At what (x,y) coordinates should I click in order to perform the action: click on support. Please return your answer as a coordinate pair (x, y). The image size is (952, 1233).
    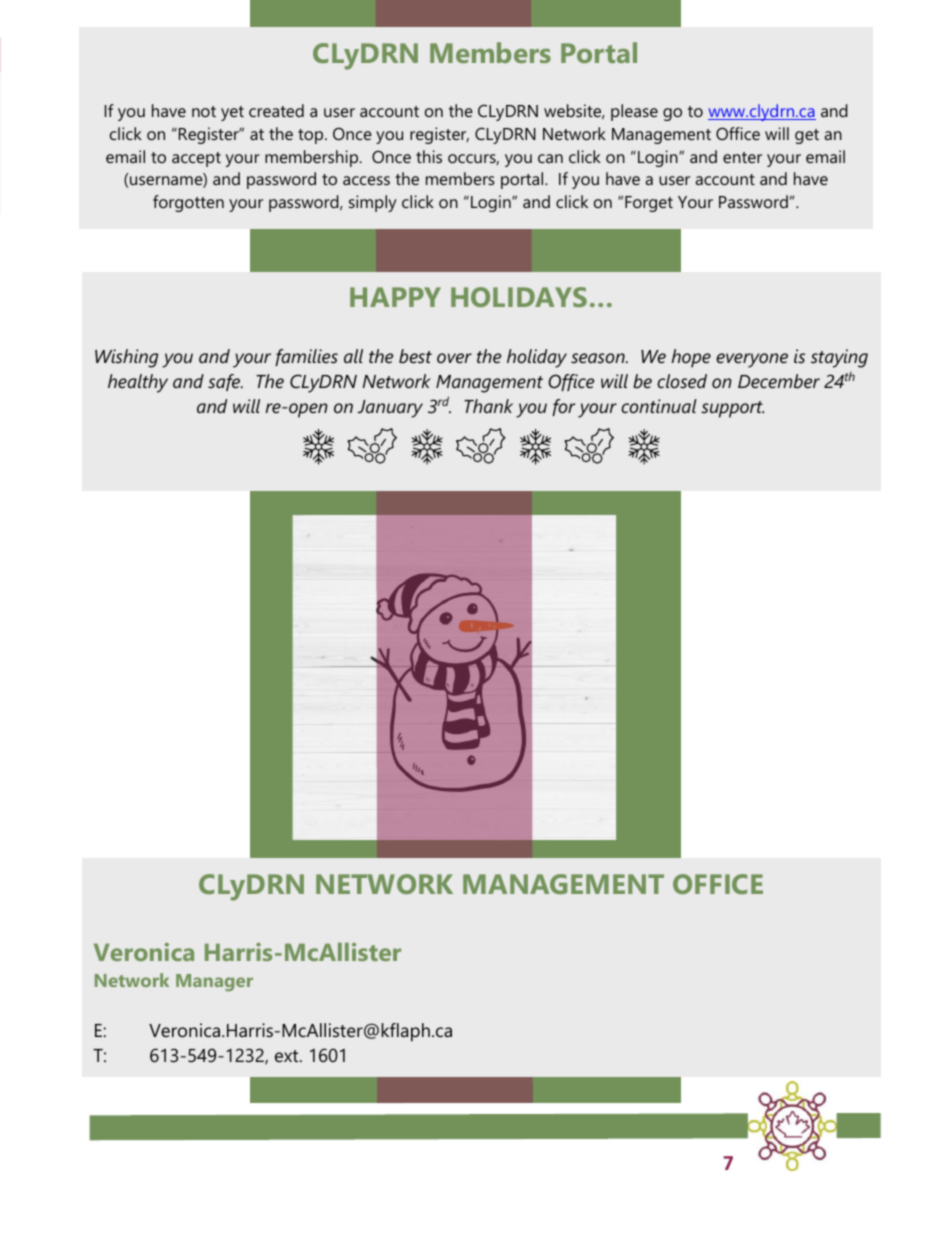
    Looking at the image, I should click on (732, 409).
